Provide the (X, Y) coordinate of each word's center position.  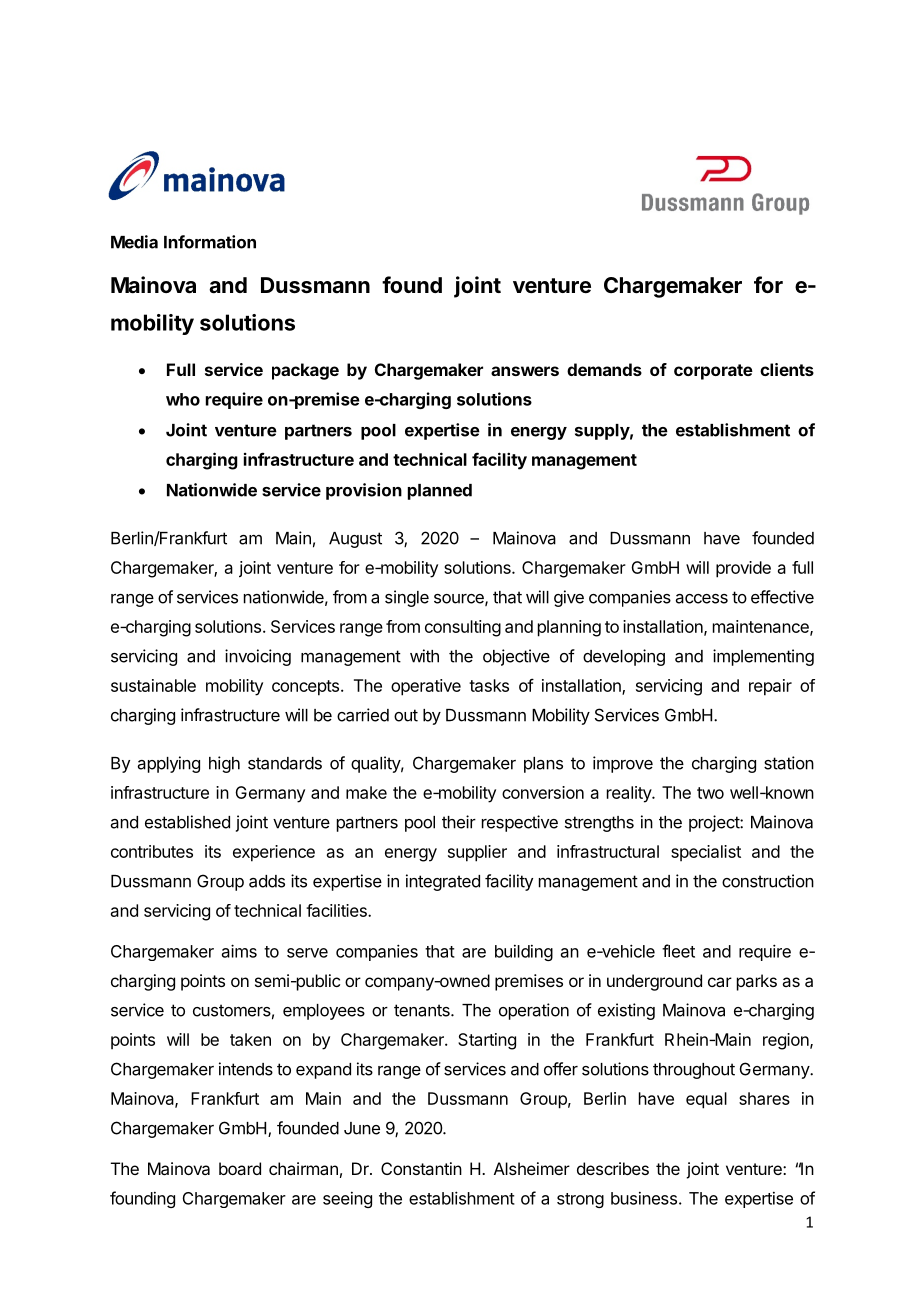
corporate (713, 372)
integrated (443, 882)
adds (267, 881)
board (240, 1168)
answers (525, 371)
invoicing (258, 657)
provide (743, 569)
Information (210, 242)
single (407, 598)
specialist (706, 853)
